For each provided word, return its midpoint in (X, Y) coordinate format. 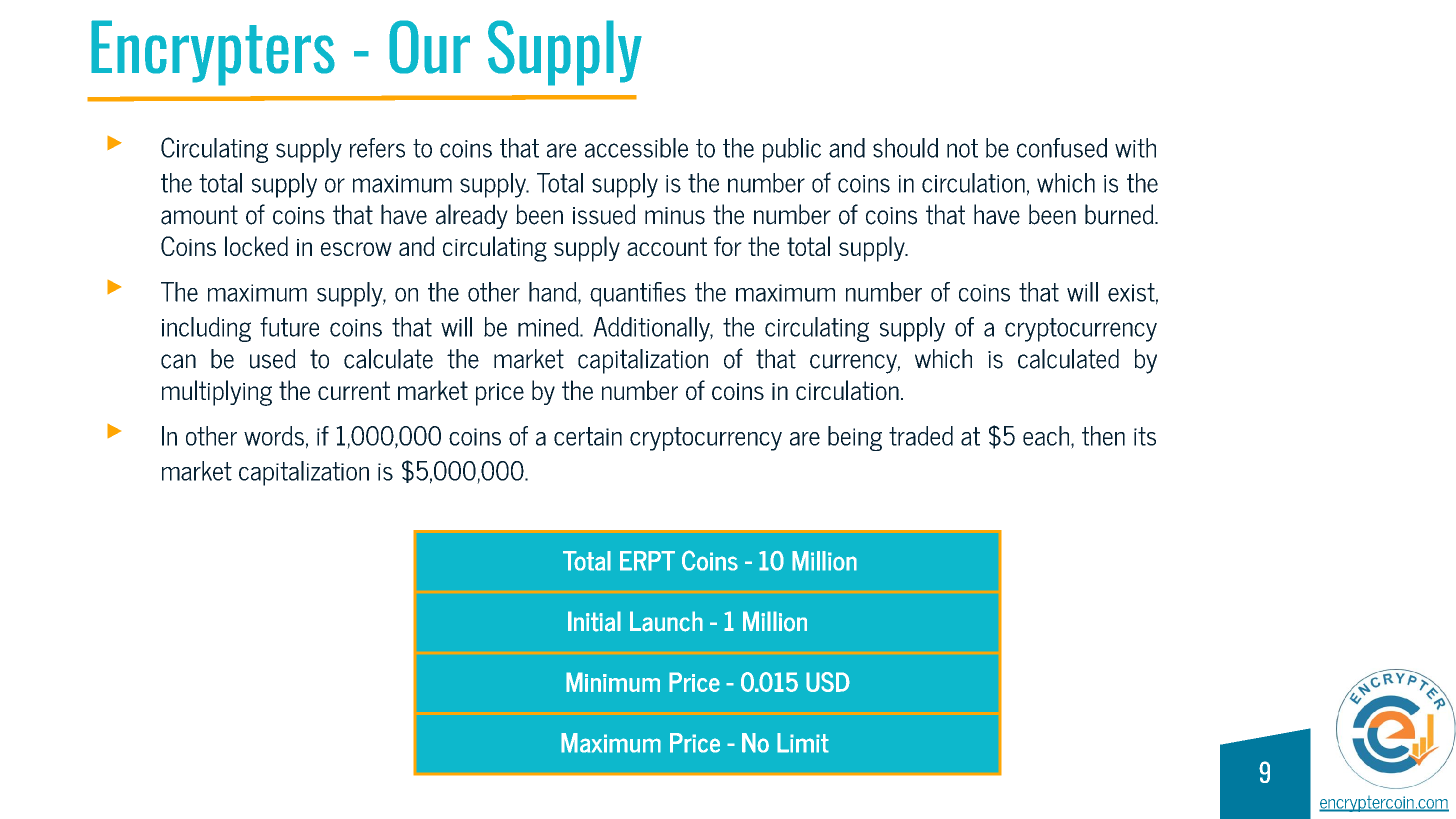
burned (1120, 214)
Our (429, 47)
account (667, 246)
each (1047, 436)
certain (588, 436)
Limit (803, 743)
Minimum (613, 682)
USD (828, 682)
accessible (636, 148)
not (962, 148)
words (274, 436)
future (289, 327)
